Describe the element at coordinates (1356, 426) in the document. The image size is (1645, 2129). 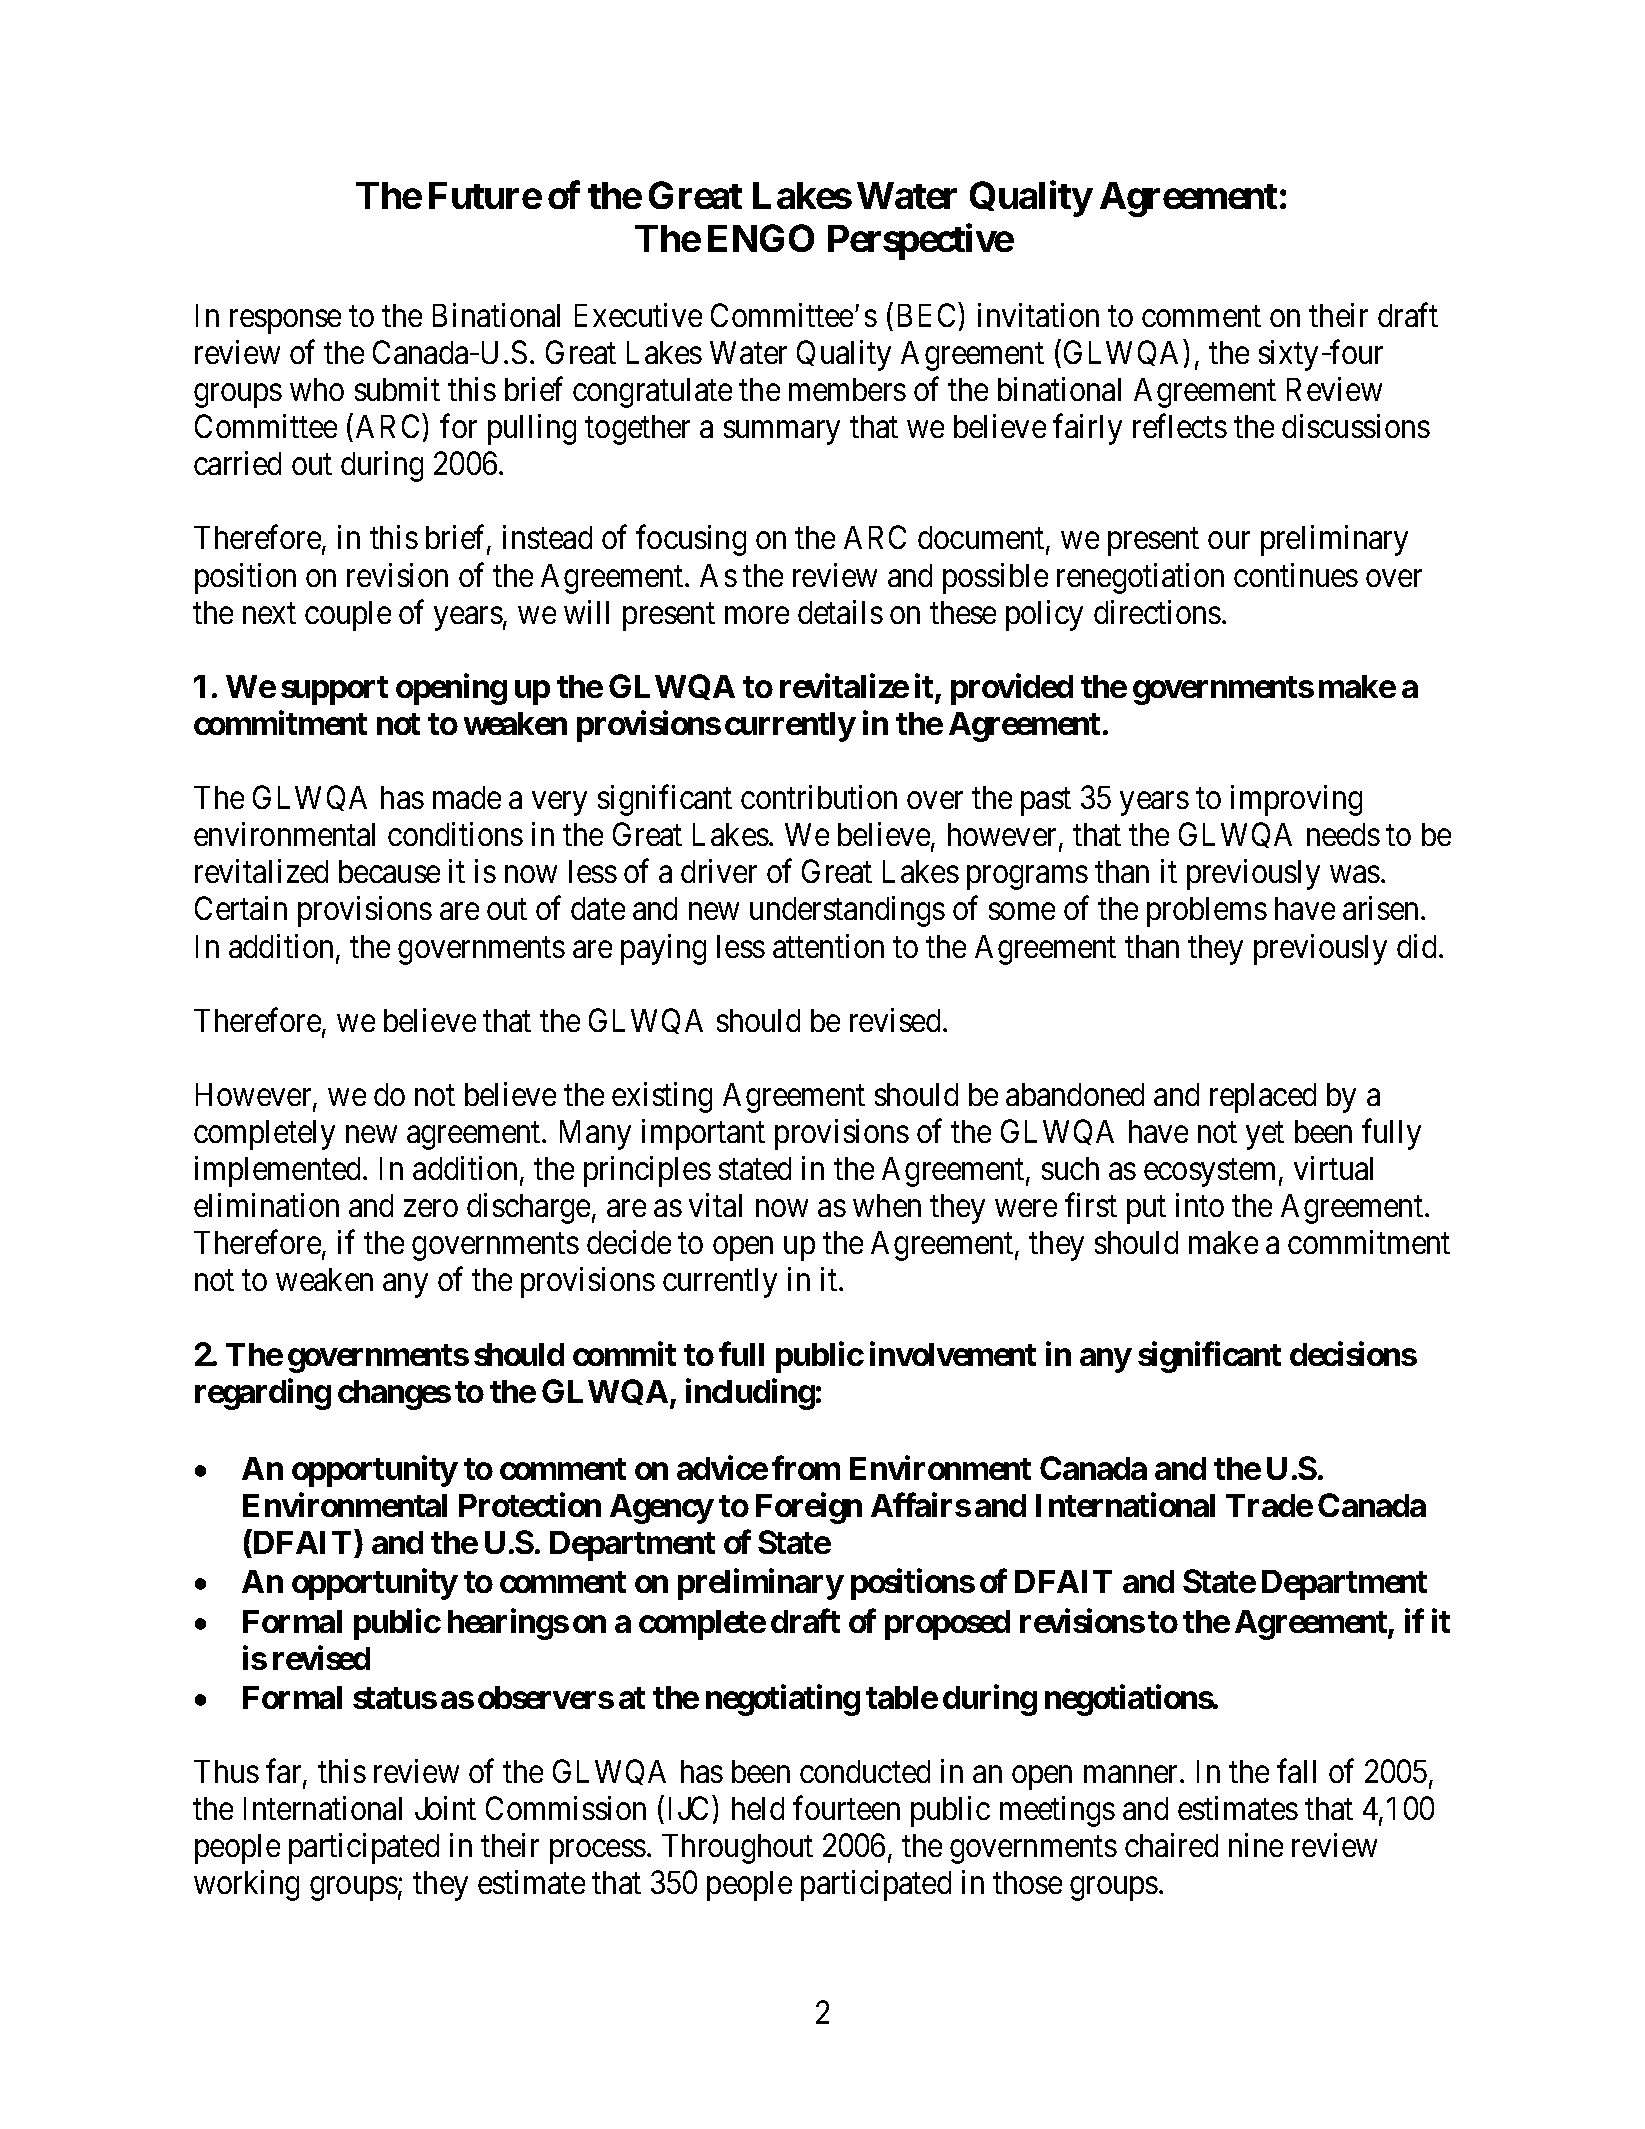
I see `discussions` at that location.
